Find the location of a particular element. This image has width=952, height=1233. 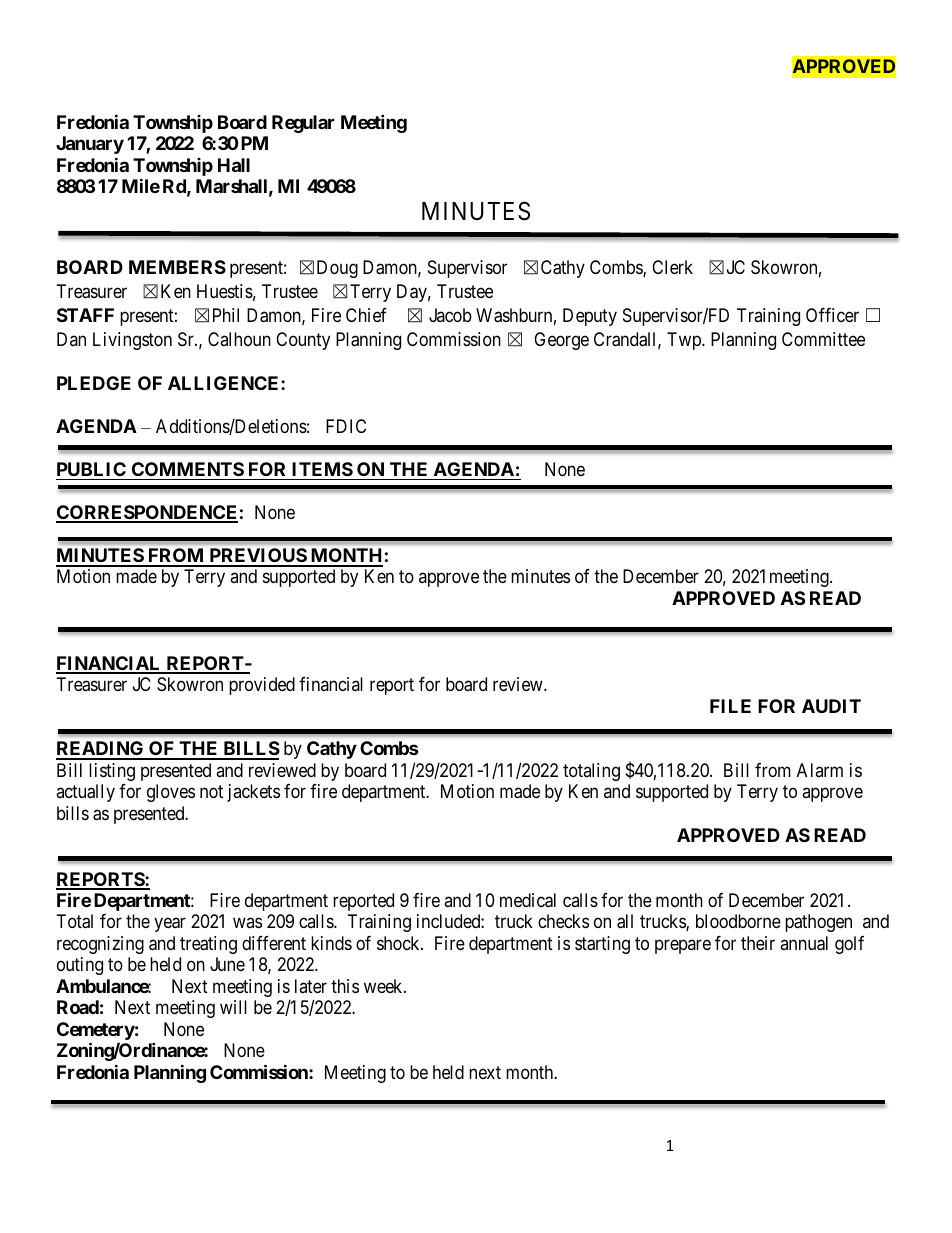

Clerk is located at coordinates (672, 267).
